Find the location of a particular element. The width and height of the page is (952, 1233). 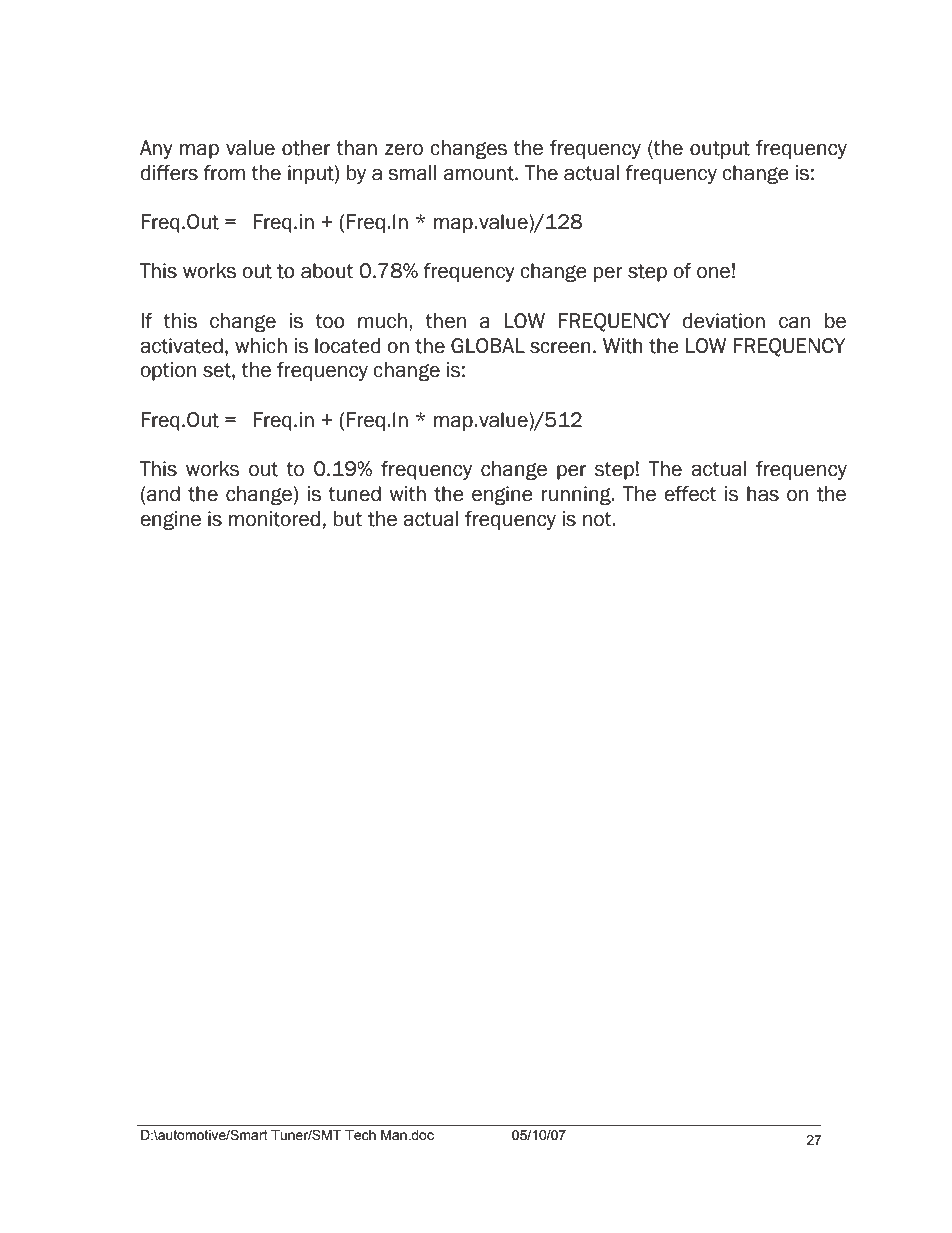

output is located at coordinates (720, 150).
